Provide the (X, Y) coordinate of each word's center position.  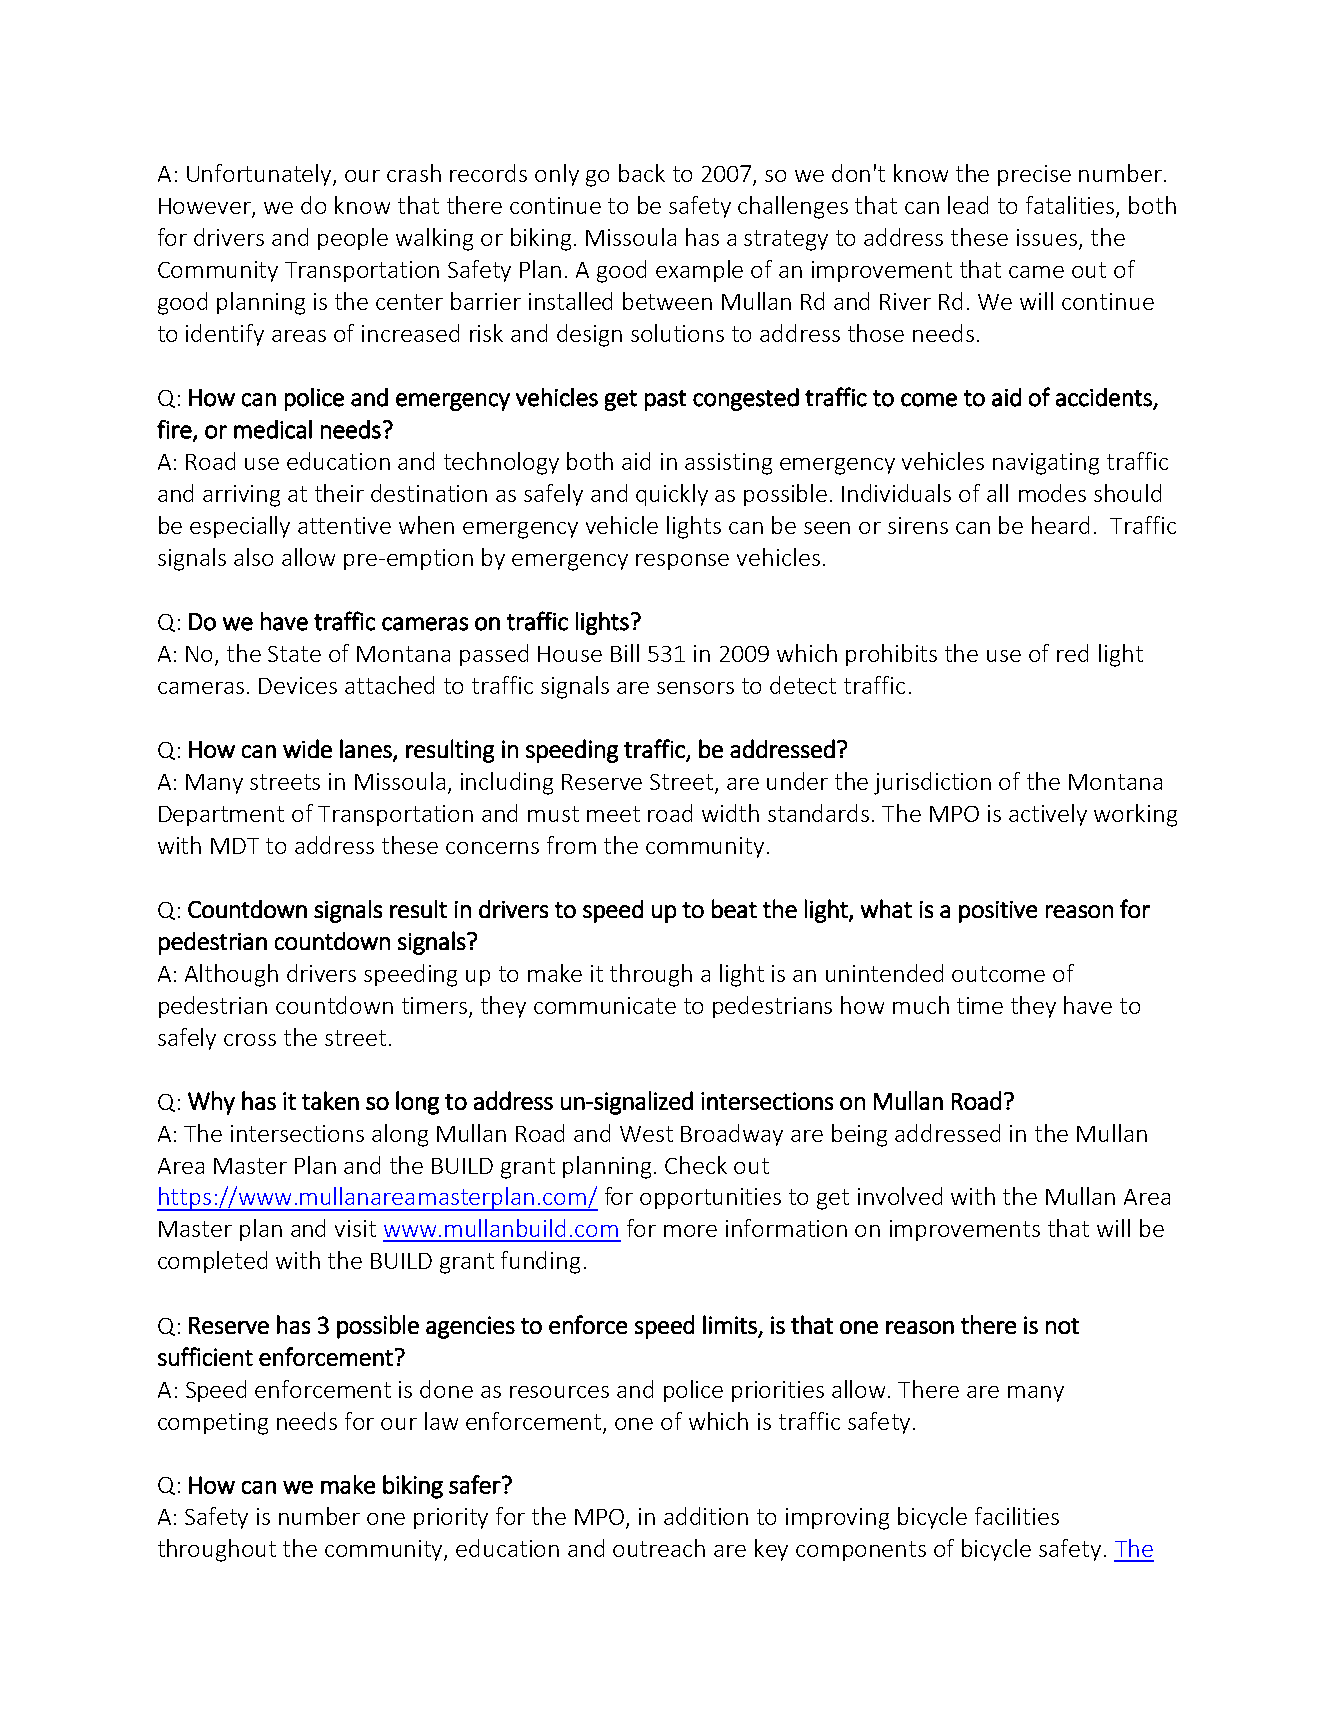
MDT (235, 846)
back (642, 173)
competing (213, 1424)
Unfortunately (260, 175)
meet (613, 814)
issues (1048, 239)
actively (1048, 815)
